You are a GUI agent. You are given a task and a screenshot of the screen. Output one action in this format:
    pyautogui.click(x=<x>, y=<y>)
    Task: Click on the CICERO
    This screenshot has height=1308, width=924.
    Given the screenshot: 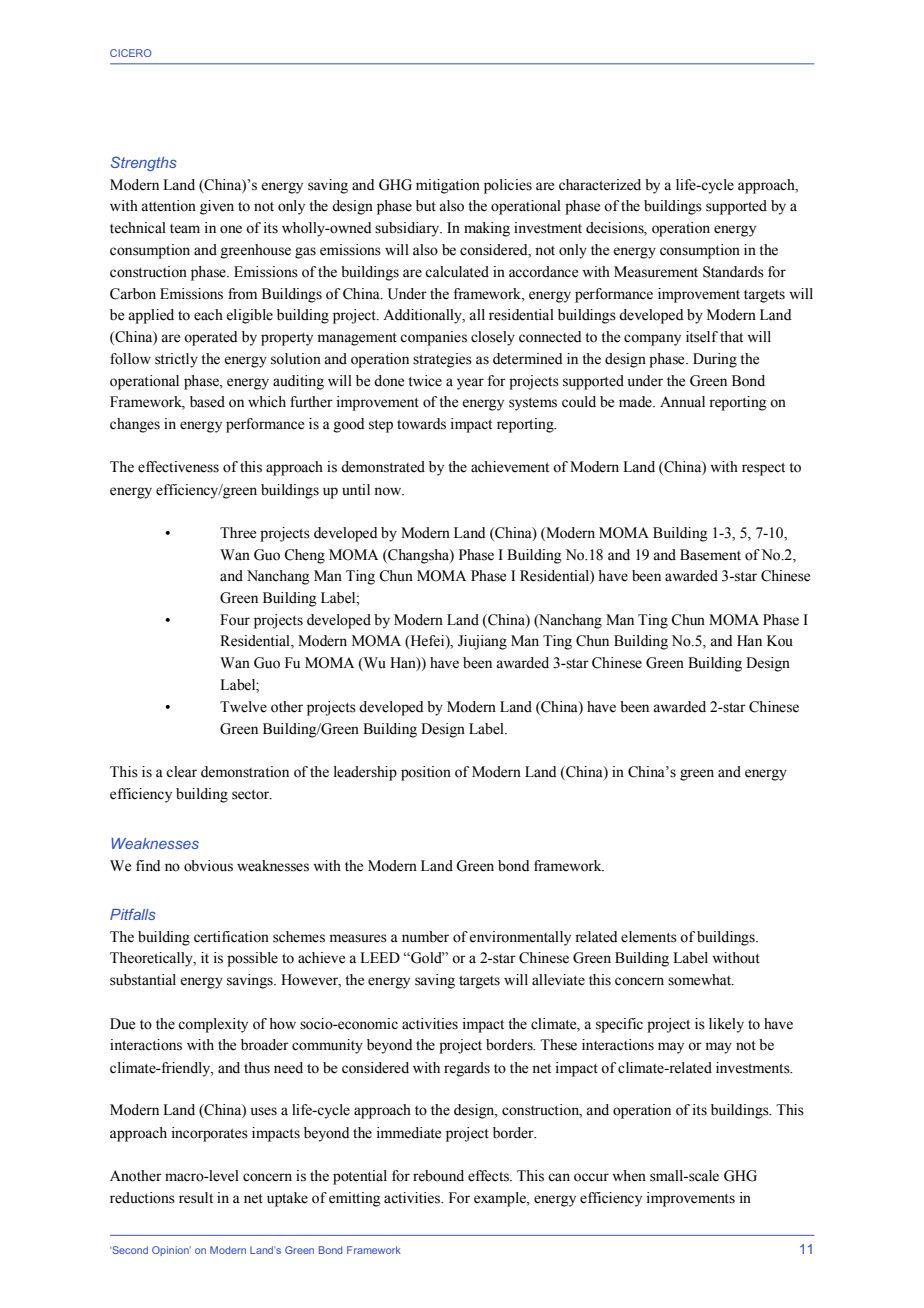 What is the action you would take?
    pyautogui.click(x=130, y=53)
